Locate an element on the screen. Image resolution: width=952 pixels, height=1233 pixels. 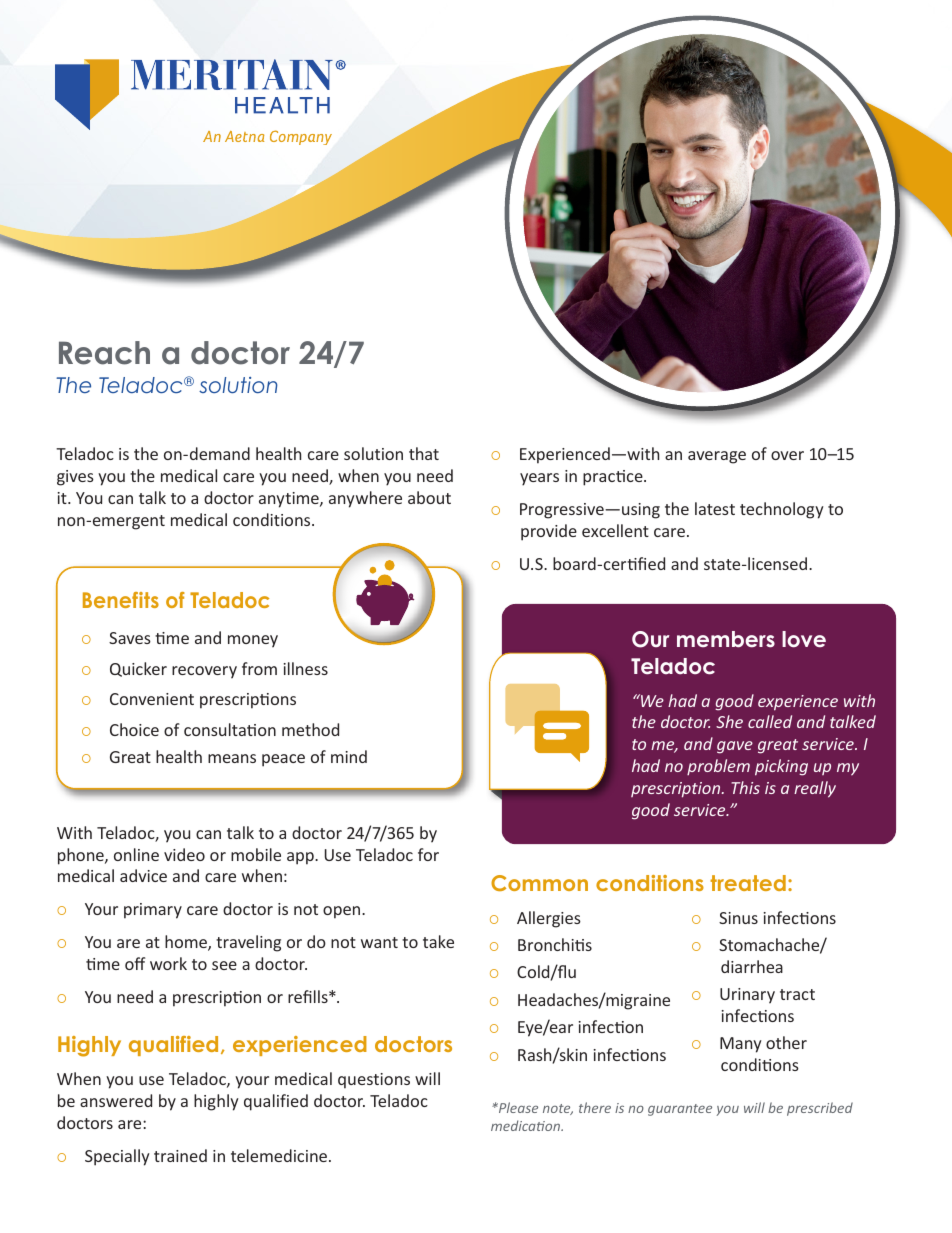
trained is located at coordinates (180, 1155).
